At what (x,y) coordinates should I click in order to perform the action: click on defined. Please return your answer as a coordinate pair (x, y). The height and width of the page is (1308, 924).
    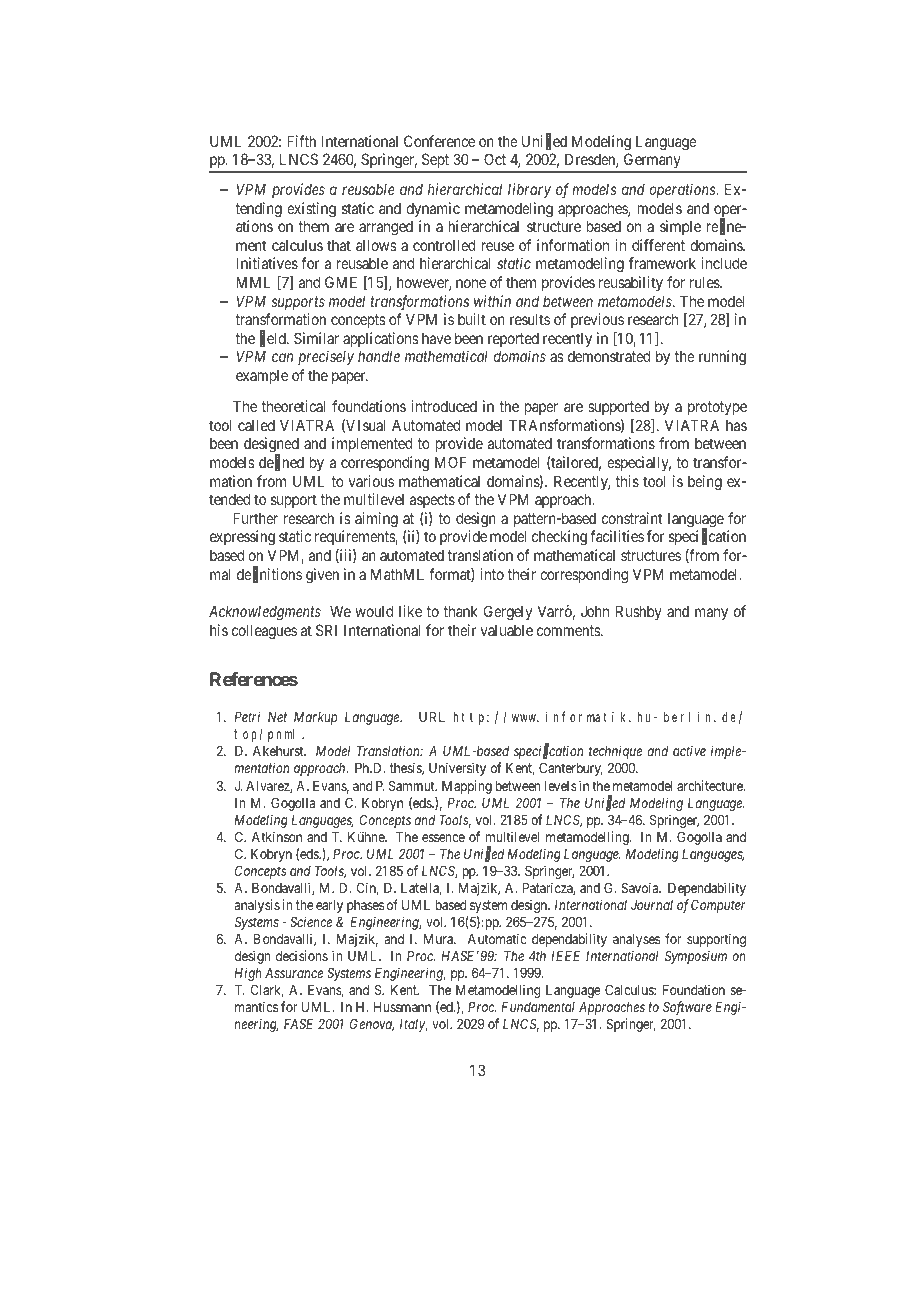
    Looking at the image, I should click on (281, 463).
